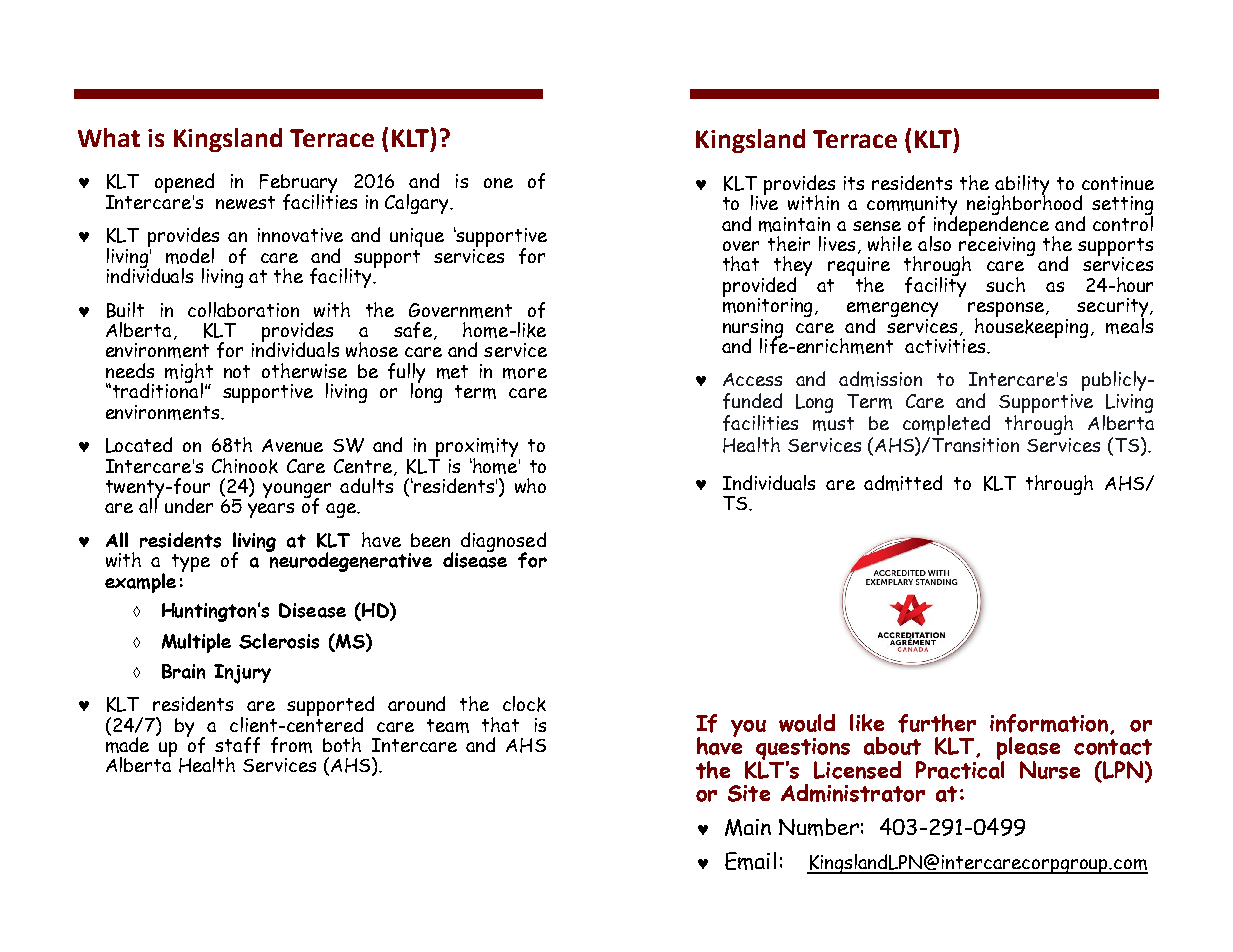  I want to click on admitted, so click(903, 483).
